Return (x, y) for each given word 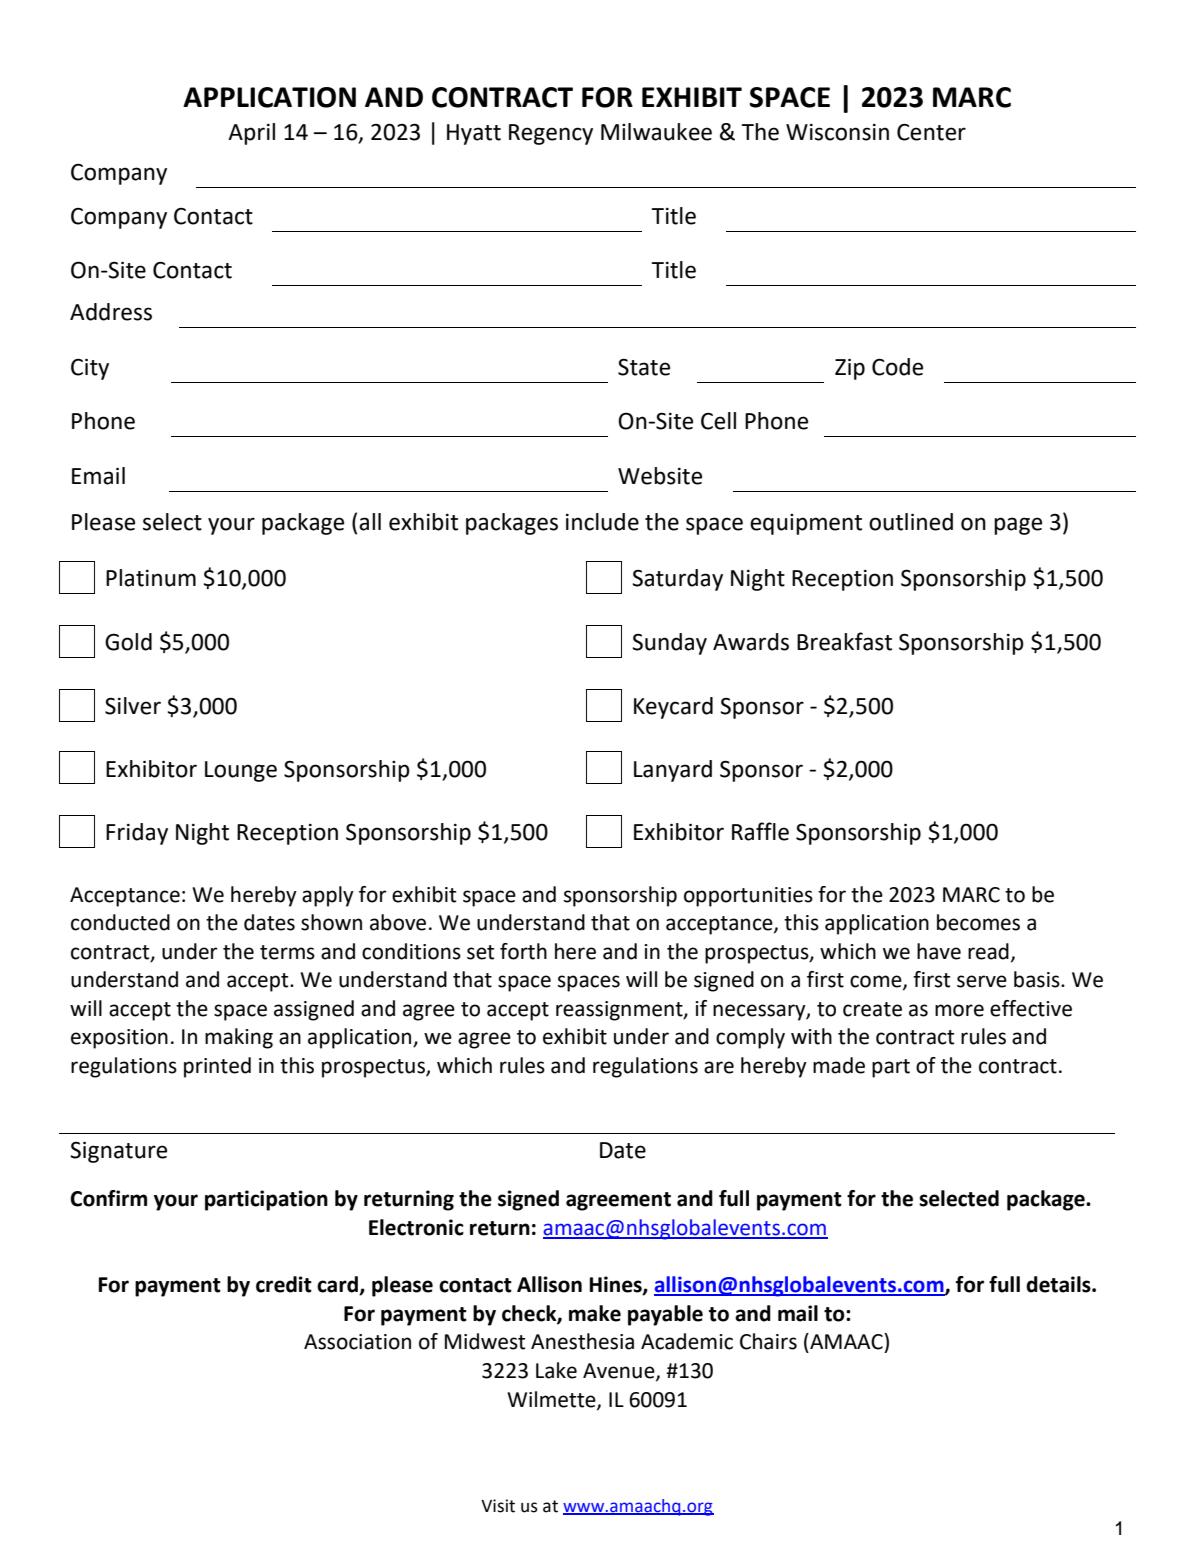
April (251, 134)
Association (357, 1342)
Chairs (768, 1341)
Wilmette (552, 1400)
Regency (551, 134)
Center (931, 132)
